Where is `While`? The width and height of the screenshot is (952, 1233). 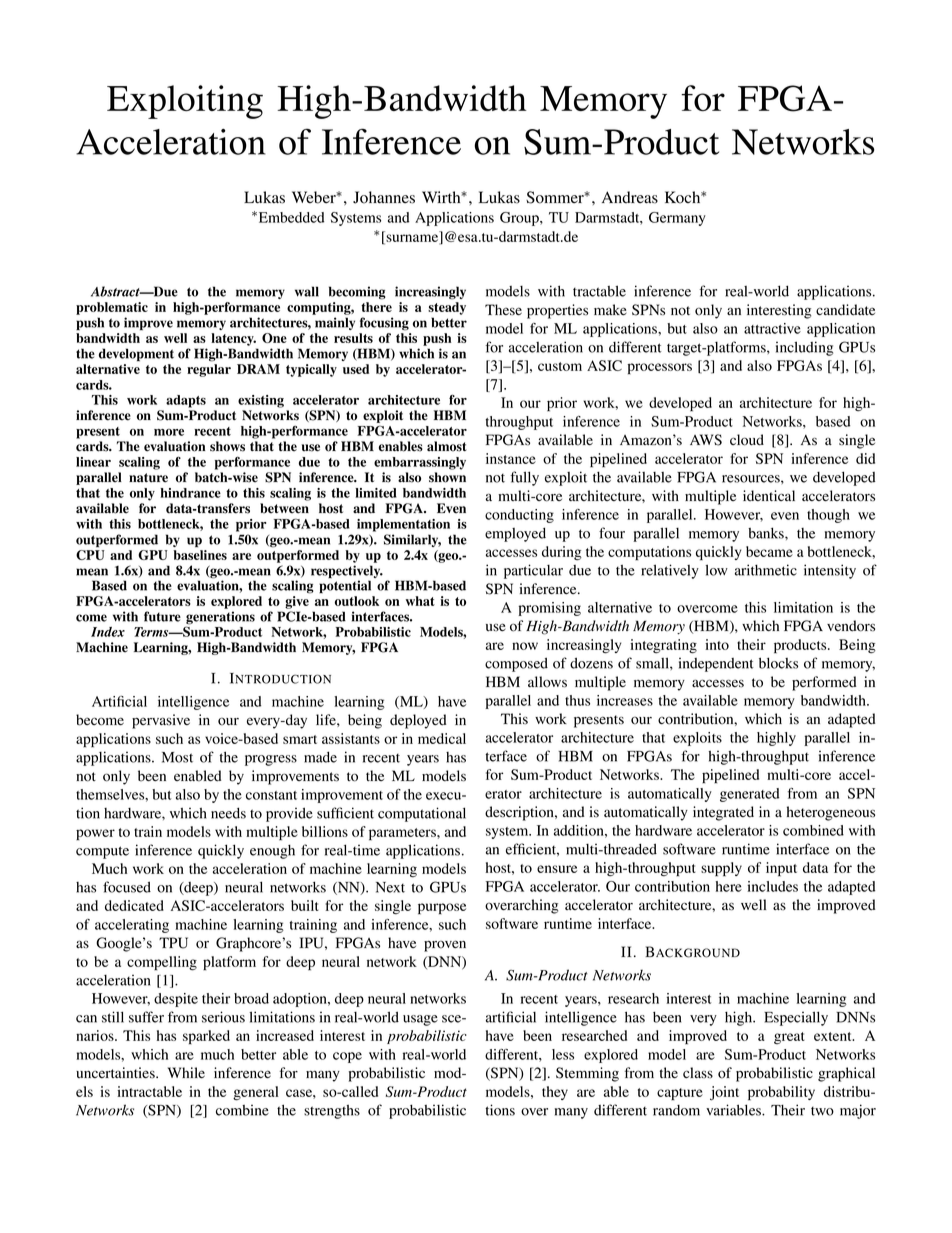 While is located at coordinates (186, 1072).
